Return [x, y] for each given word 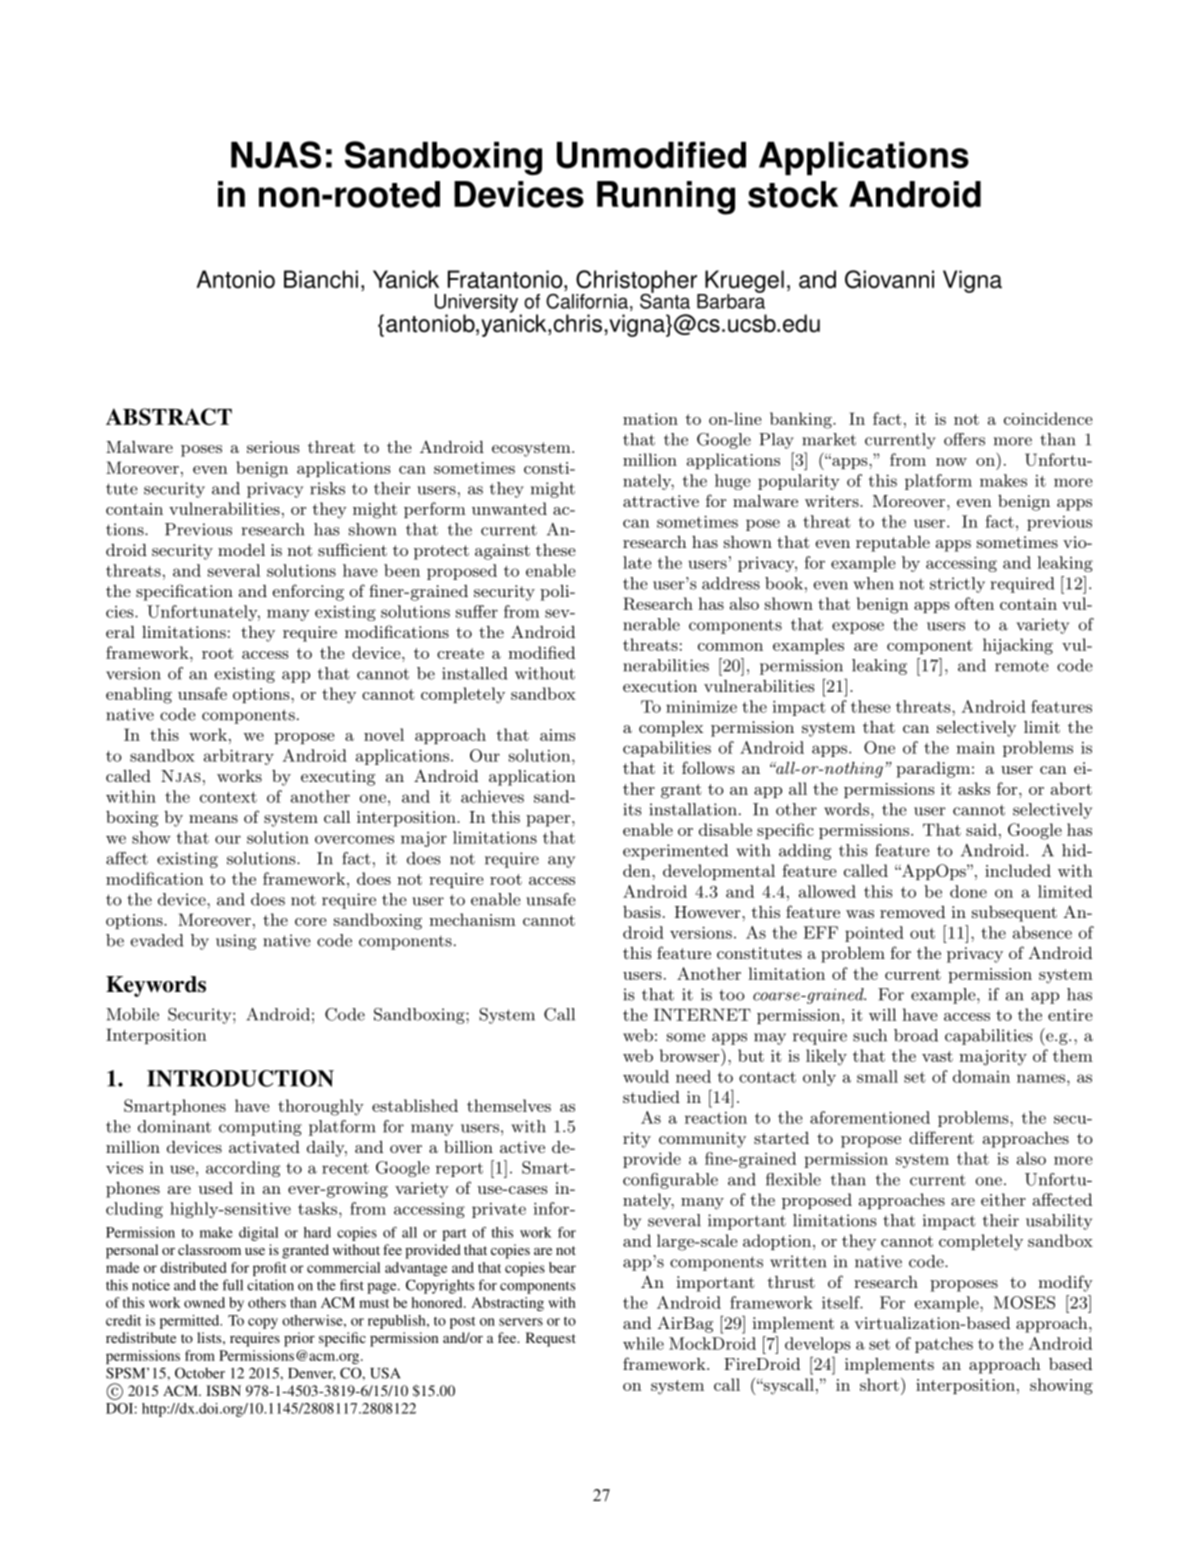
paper [548, 821]
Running [666, 198]
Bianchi [321, 279]
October [200, 1373]
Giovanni [889, 279]
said [981, 829]
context [228, 797]
